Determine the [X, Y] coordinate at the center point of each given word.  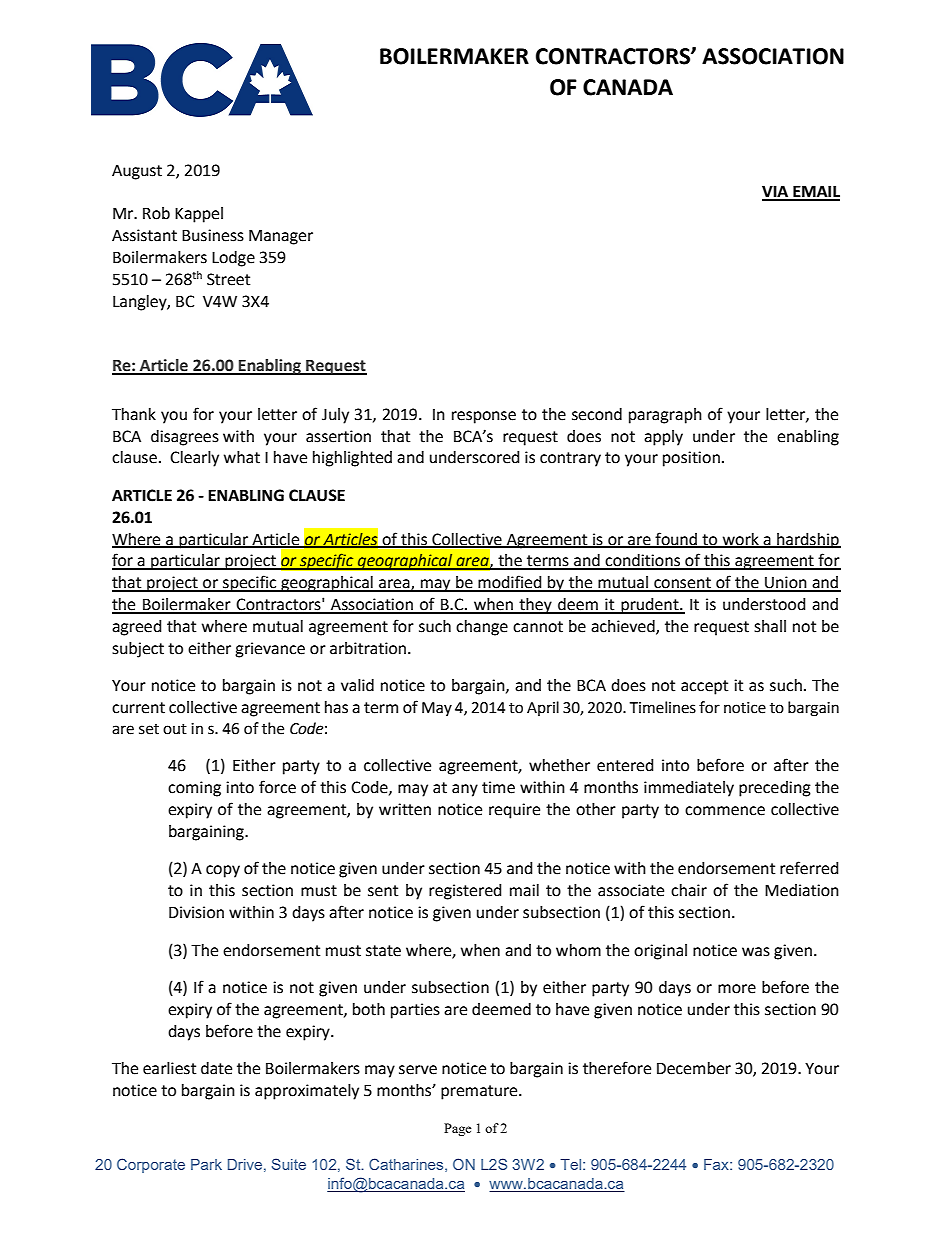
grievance [270, 650]
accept [704, 687]
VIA [776, 192]
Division [196, 912]
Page [458, 1129]
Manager [281, 237]
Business [213, 235]
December [694, 1068]
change [482, 628]
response [484, 417]
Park [206, 1164]
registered [465, 892]
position [691, 459]
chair [689, 890]
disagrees [185, 438]
